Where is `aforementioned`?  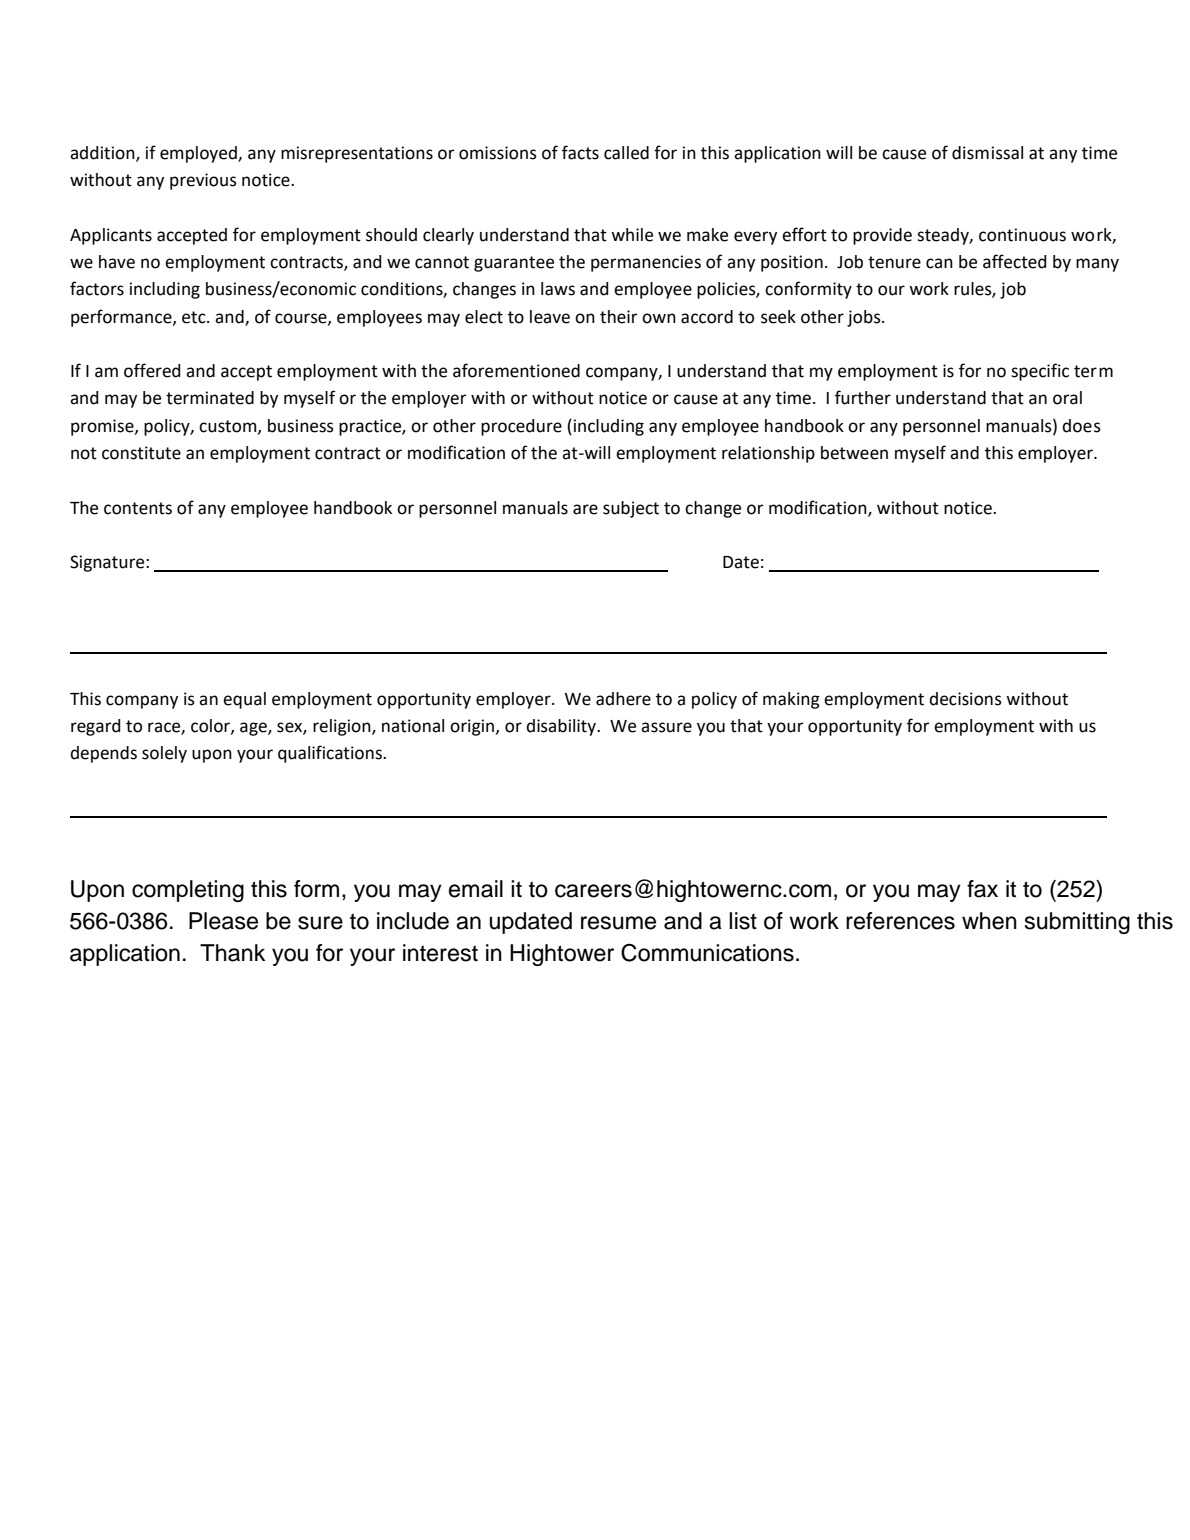 aforementioned is located at coordinates (516, 370).
